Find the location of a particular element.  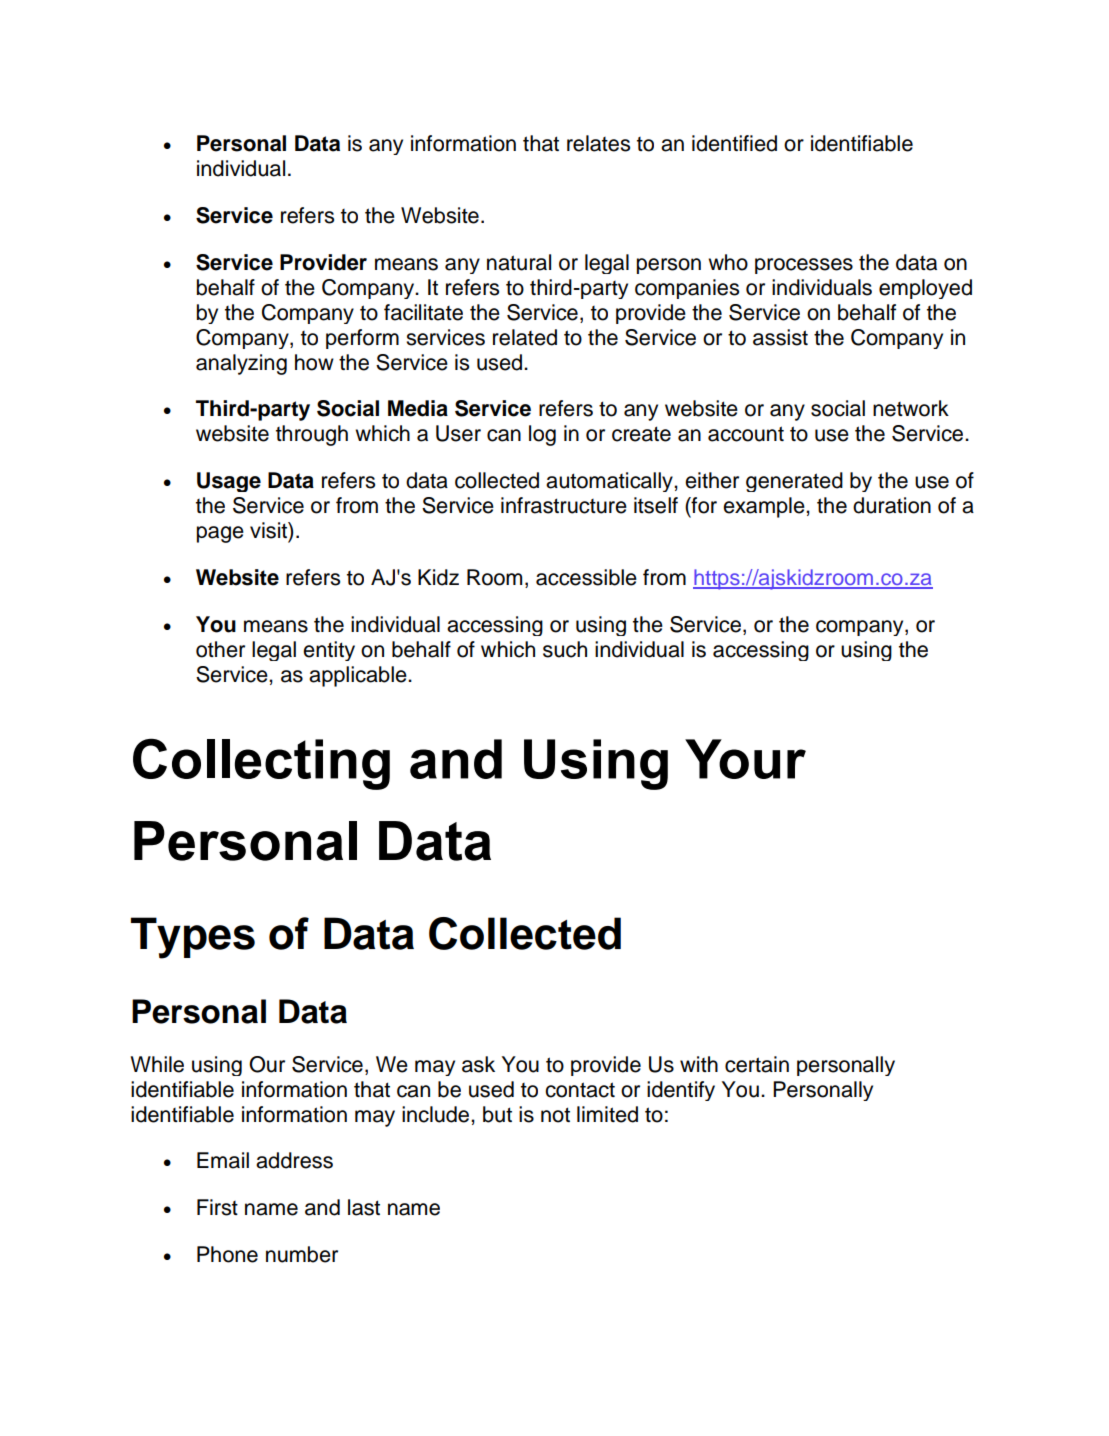

Your is located at coordinates (745, 759).
